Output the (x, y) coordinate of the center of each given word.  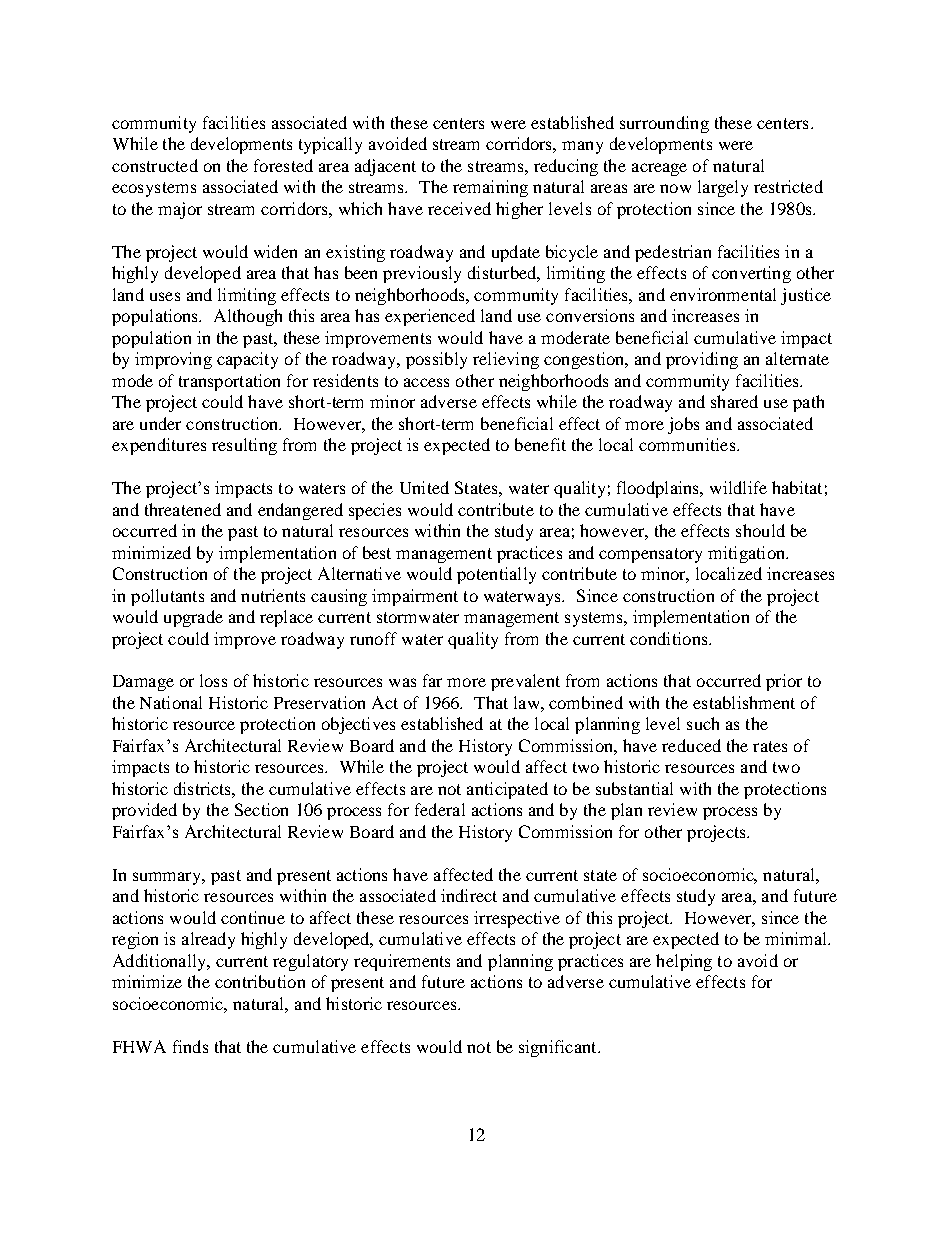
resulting (244, 446)
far (432, 680)
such (703, 723)
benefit (540, 444)
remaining (490, 188)
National (171, 702)
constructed (155, 165)
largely (723, 188)
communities (688, 444)
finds (190, 1046)
